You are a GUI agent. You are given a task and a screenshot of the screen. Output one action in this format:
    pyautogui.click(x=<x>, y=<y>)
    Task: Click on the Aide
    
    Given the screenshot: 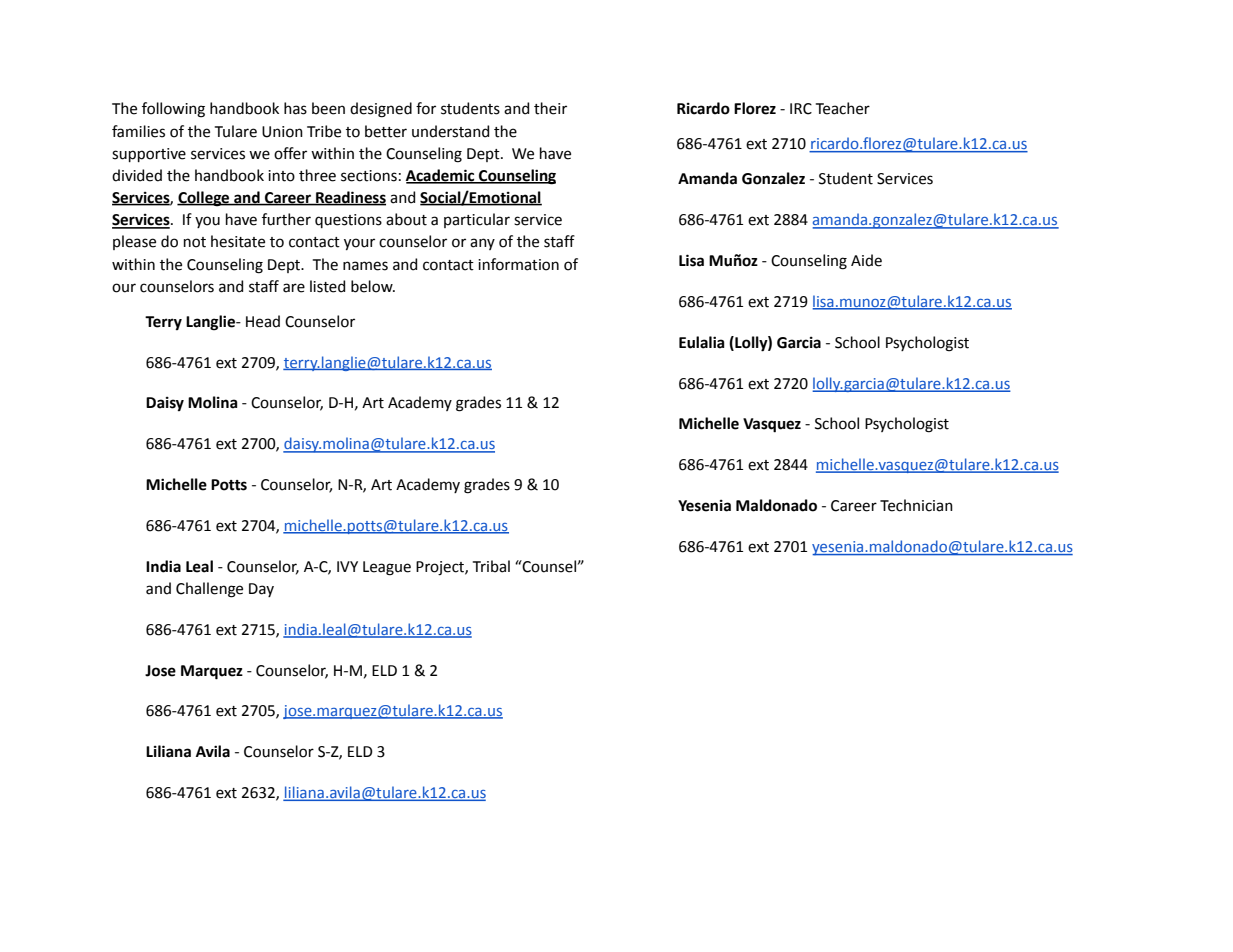 What is the action you would take?
    pyautogui.click(x=866, y=260)
